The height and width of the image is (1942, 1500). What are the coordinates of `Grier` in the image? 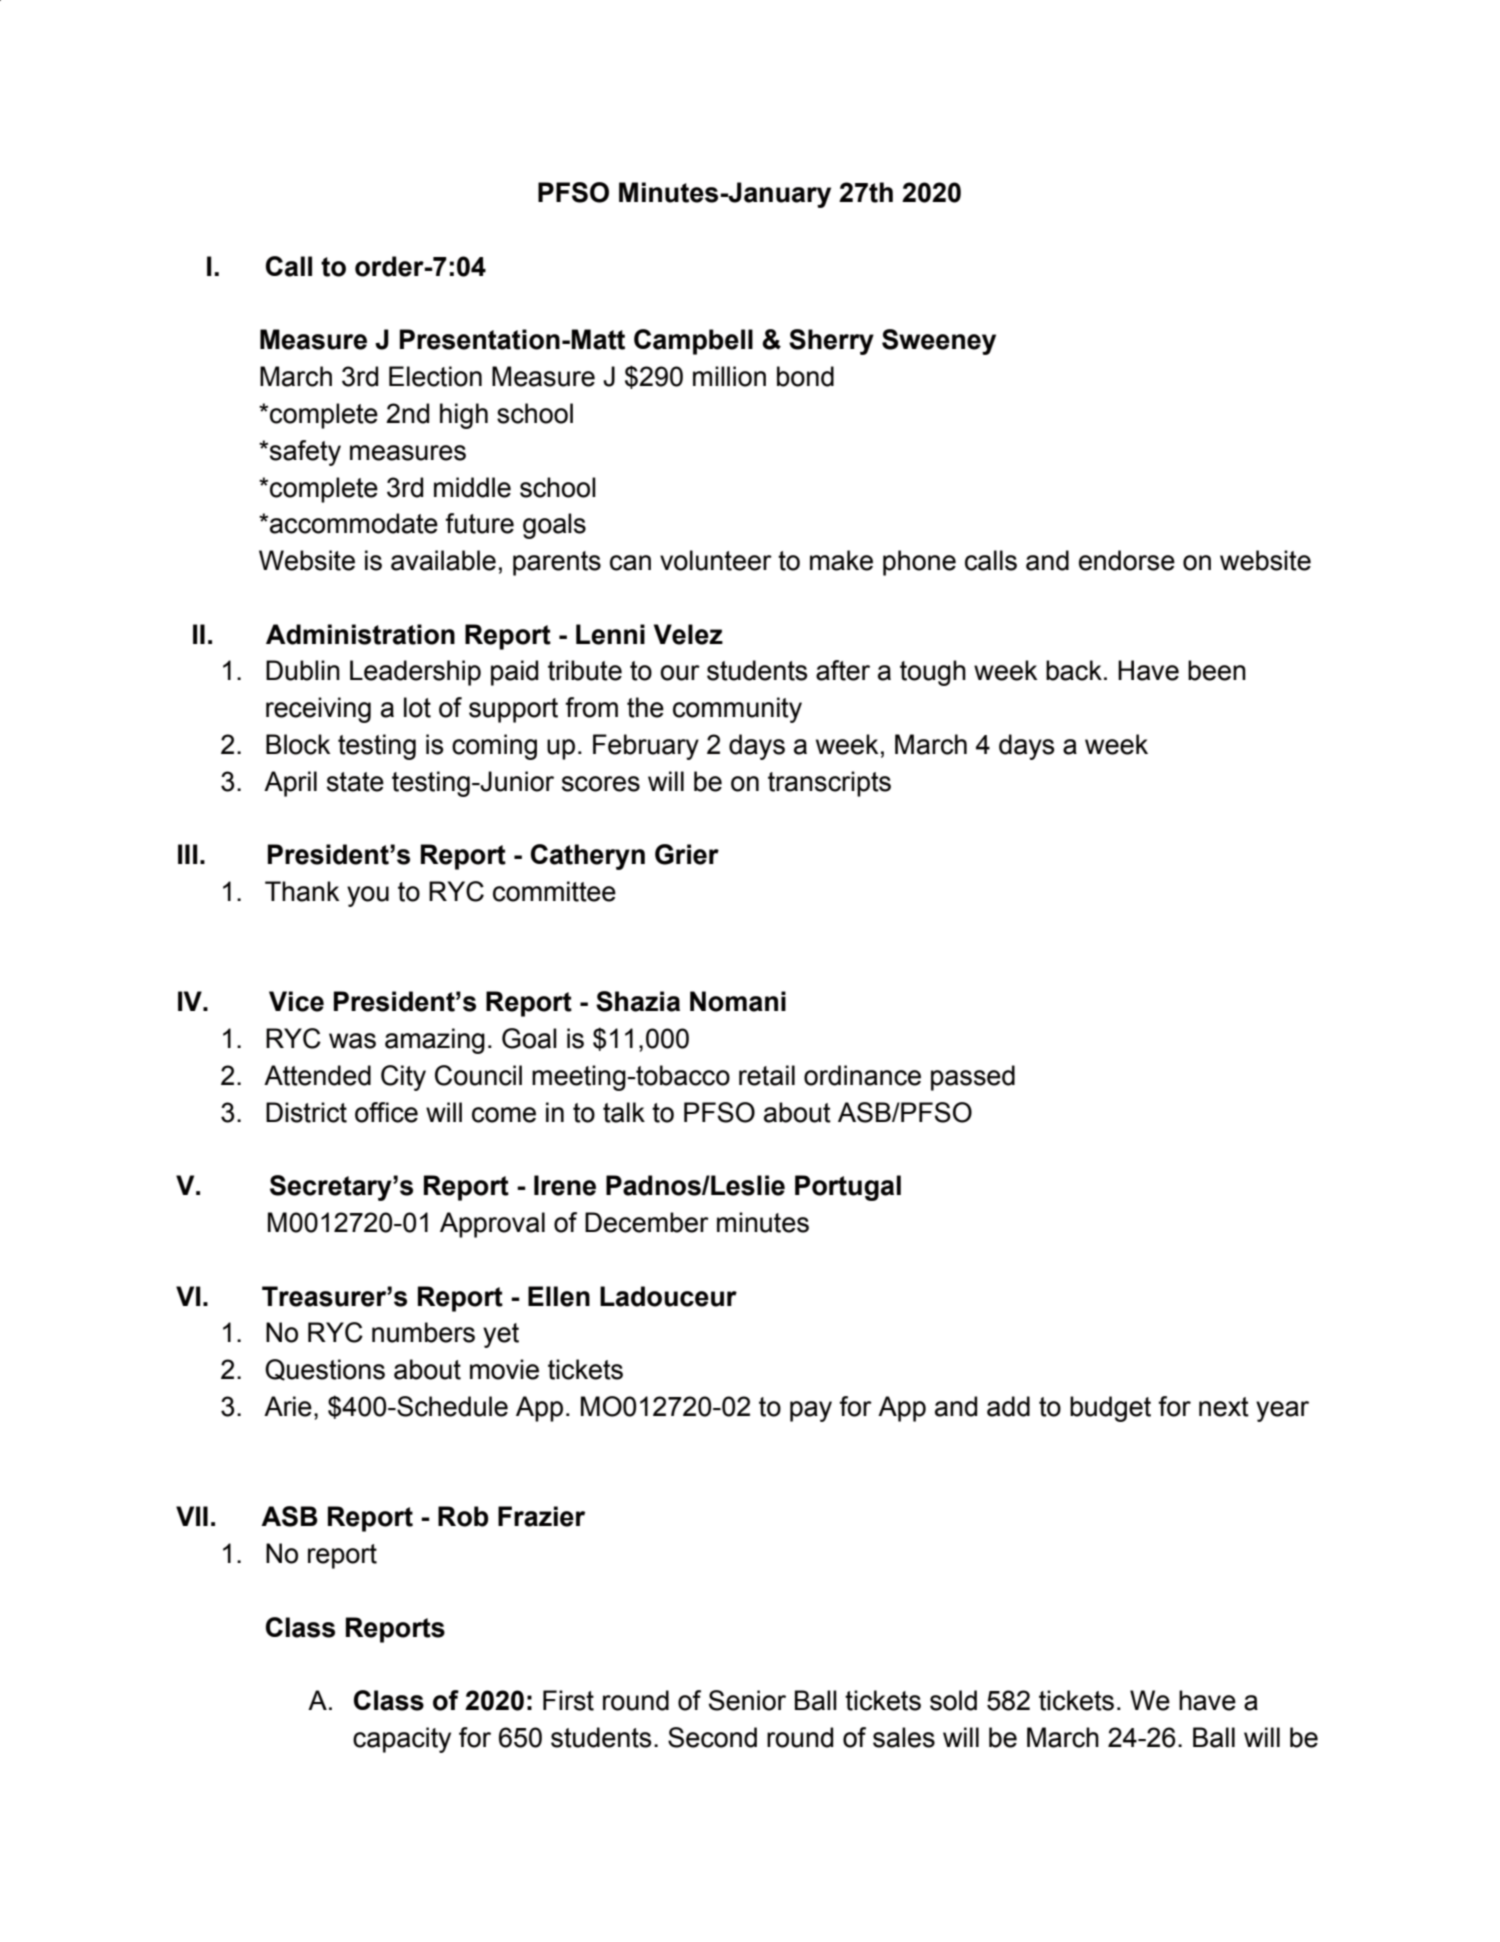 It's located at (687, 854).
